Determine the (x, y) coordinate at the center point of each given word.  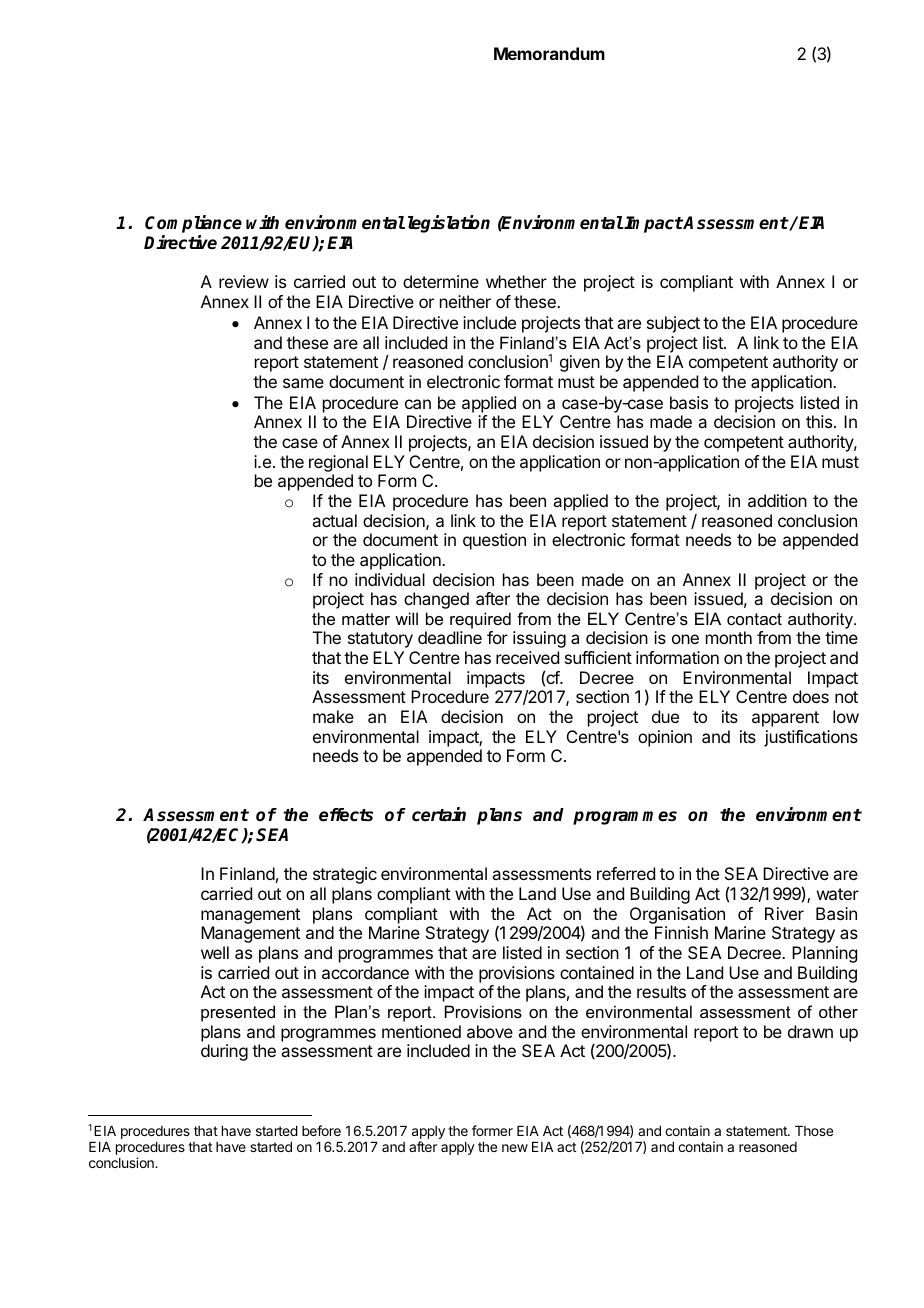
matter (366, 619)
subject (673, 324)
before (321, 1130)
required (480, 620)
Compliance (193, 225)
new (515, 1148)
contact (754, 619)
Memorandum (549, 53)
